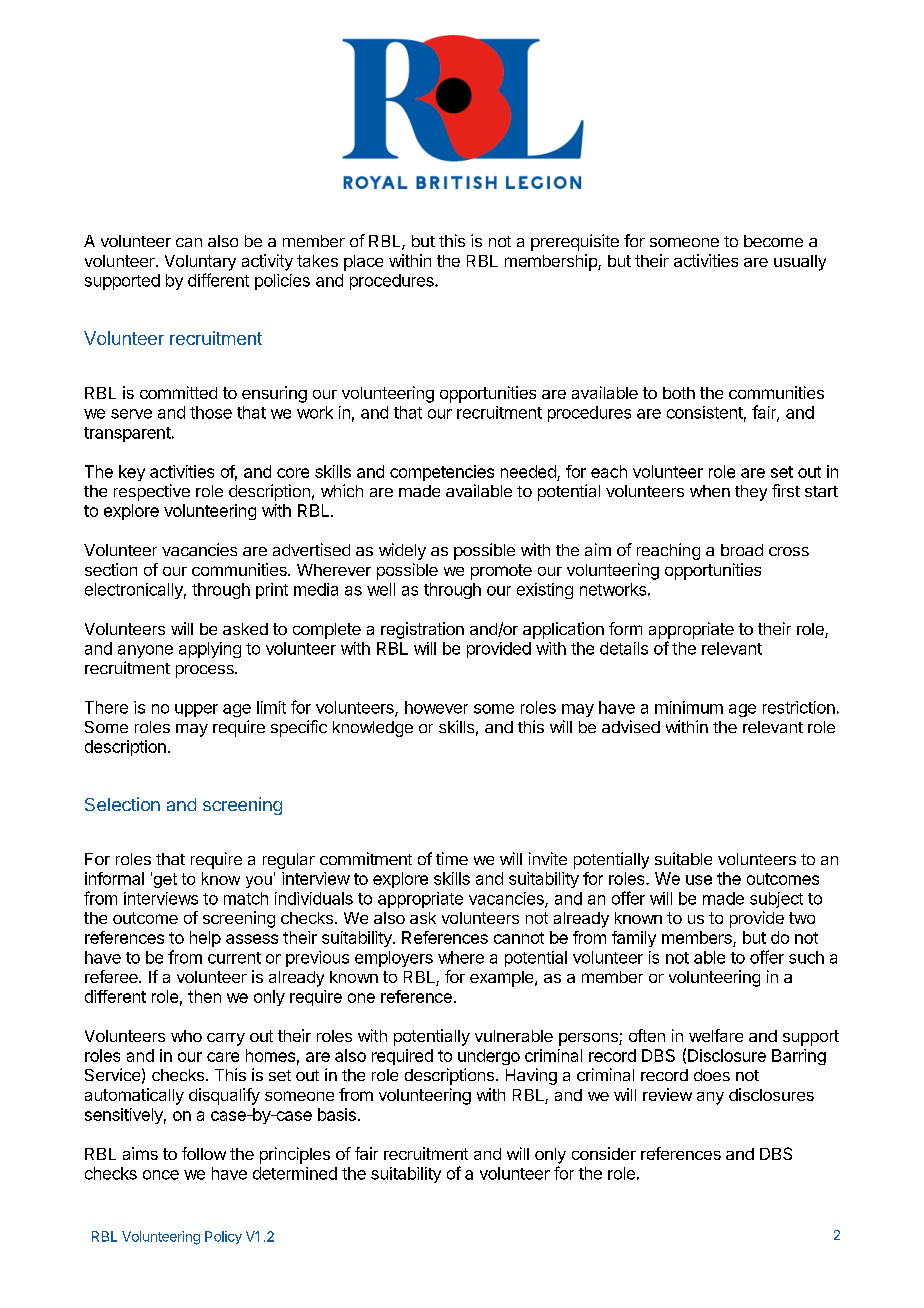 This page has width=924, height=1308. I want to click on place, so click(363, 263).
